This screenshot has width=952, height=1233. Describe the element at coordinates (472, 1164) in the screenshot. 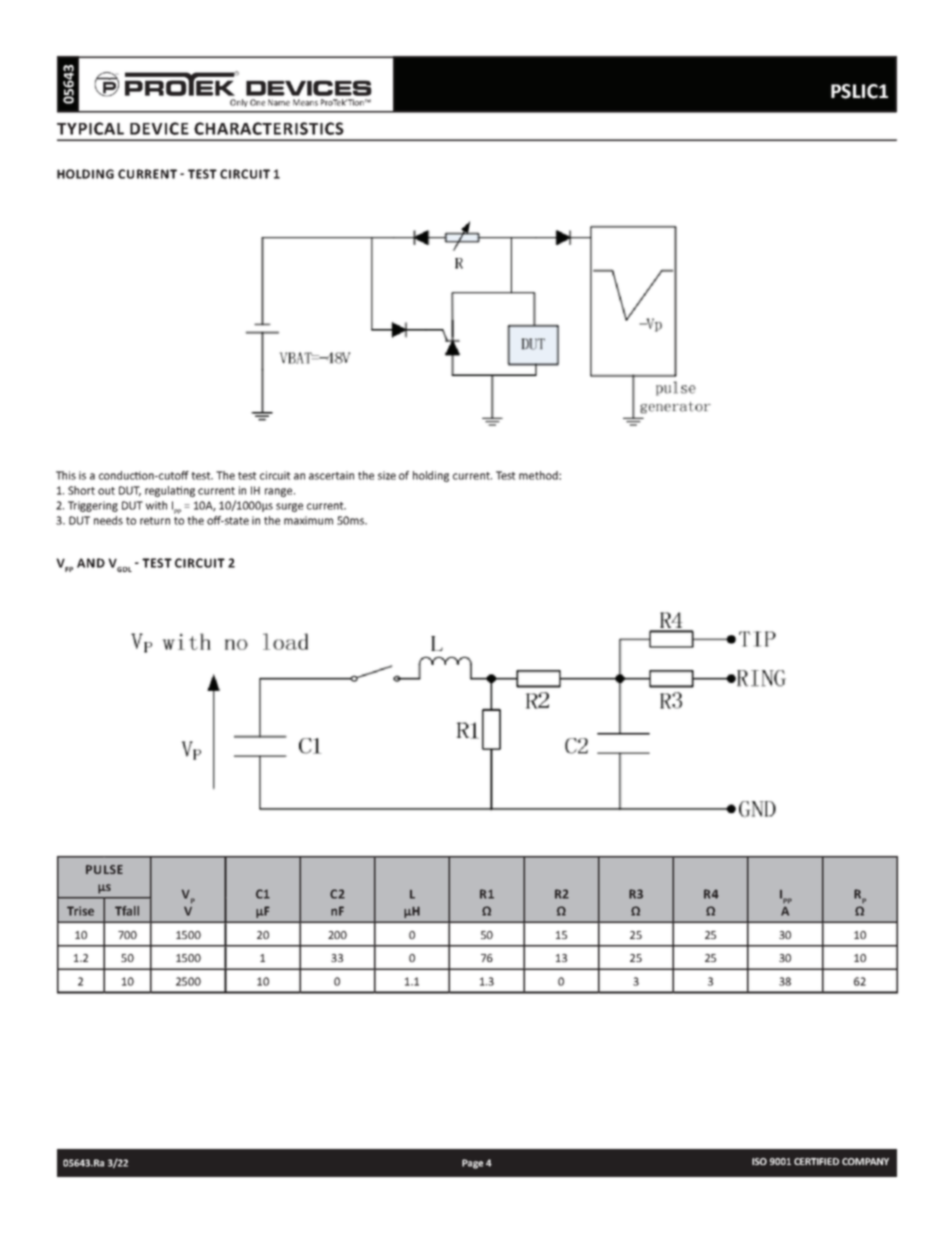

I see `Page` at that location.
